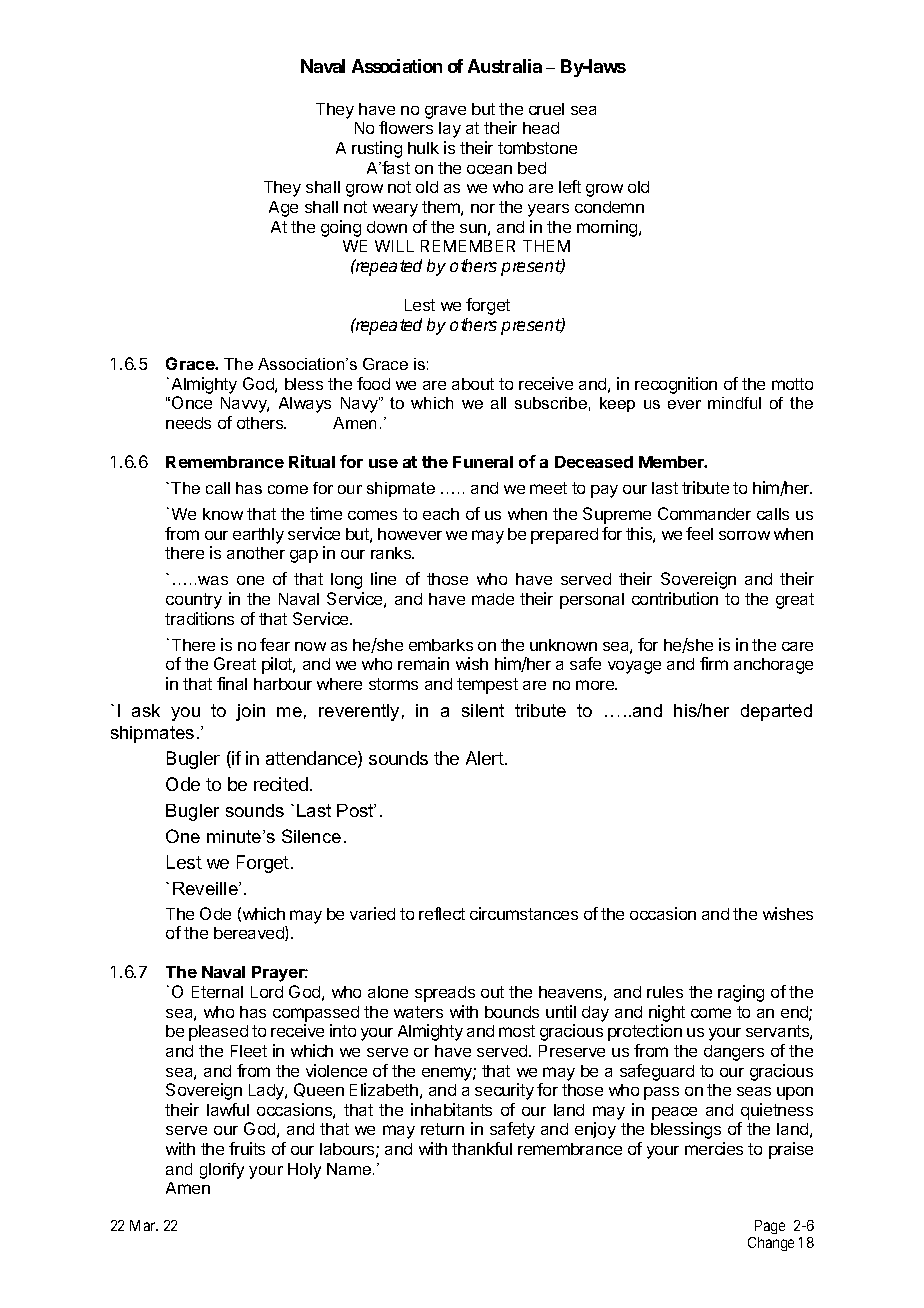 This page has height=1308, width=924. I want to click on grave, so click(445, 112).
